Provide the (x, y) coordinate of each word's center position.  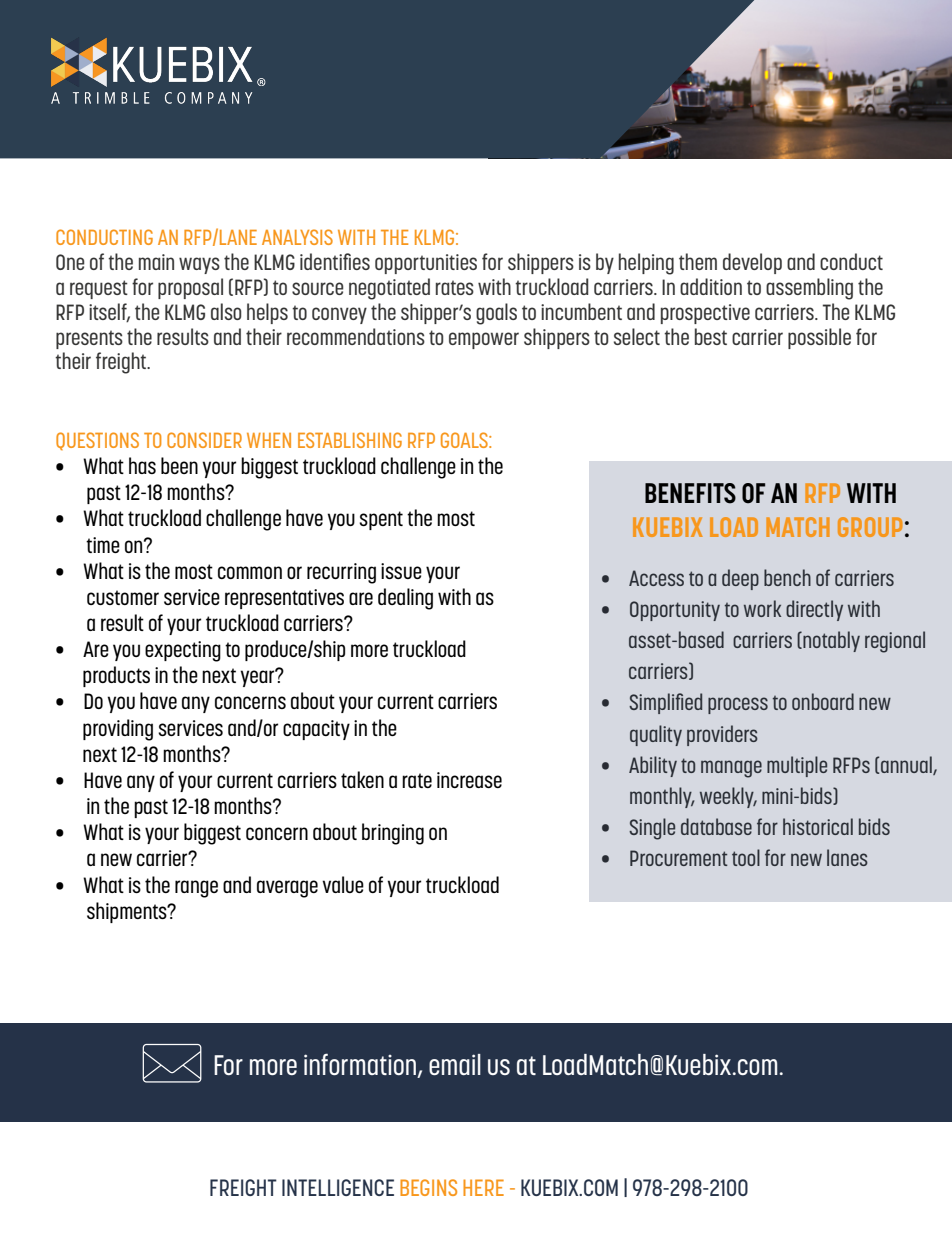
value (343, 884)
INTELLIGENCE (338, 1187)
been (179, 465)
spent (381, 520)
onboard (823, 701)
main (156, 262)
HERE (483, 1187)
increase (469, 780)
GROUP (870, 527)
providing (118, 730)
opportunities (426, 264)
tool (746, 857)
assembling (809, 289)
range (196, 889)
